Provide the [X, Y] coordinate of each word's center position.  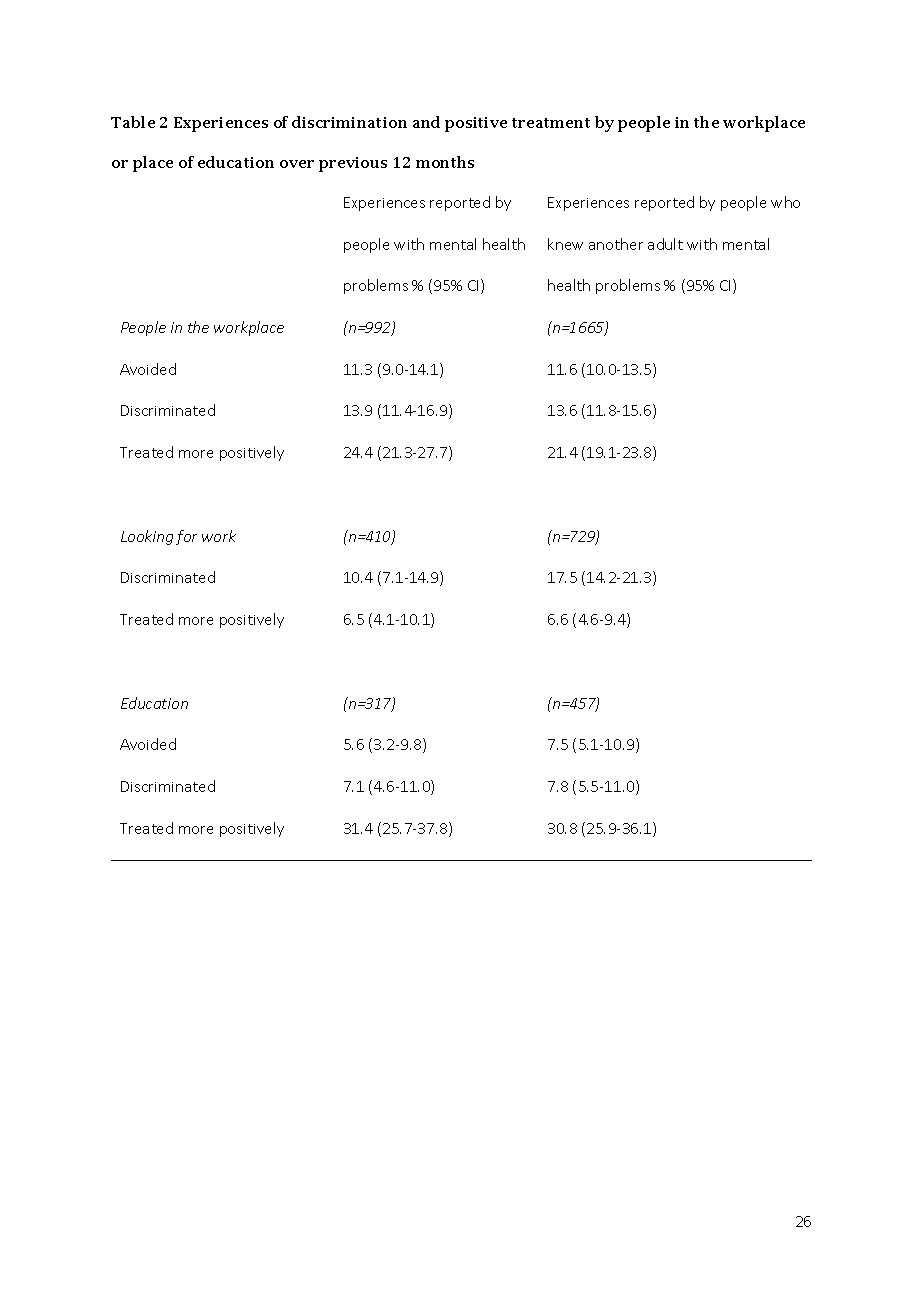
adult [665, 244]
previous [353, 164]
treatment [551, 123]
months [445, 162]
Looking [147, 537]
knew [565, 244]
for [186, 537]
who [785, 202]
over [297, 164]
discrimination [349, 122]
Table [133, 122]
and [426, 122]
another [616, 244]
